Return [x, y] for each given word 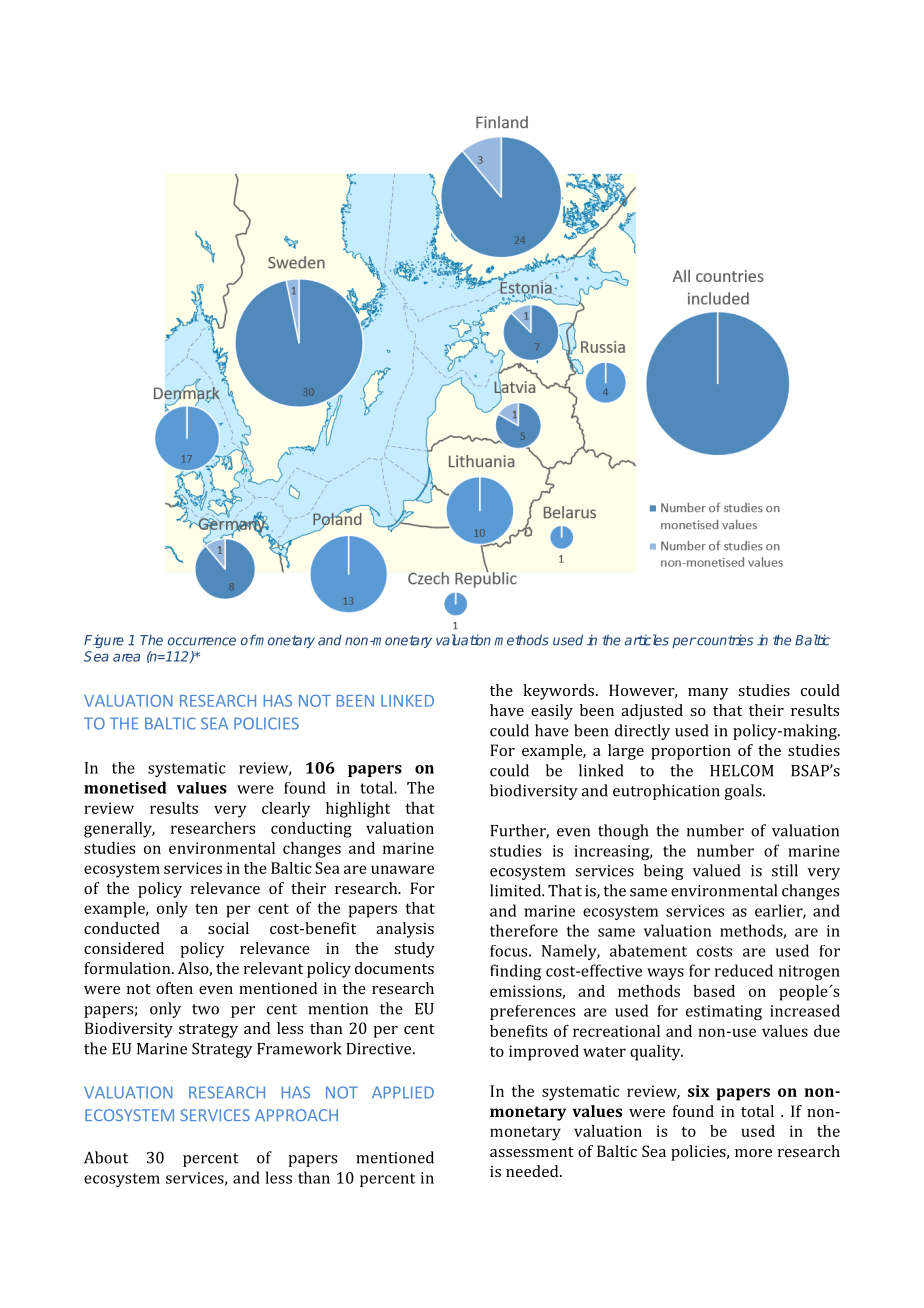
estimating [724, 1012]
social [228, 928]
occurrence [202, 641]
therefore [524, 930]
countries [724, 640]
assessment [532, 1152]
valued [716, 870]
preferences [532, 1012]
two [205, 1009]
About [106, 1157]
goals [744, 792]
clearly [286, 810]
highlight [358, 810]
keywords [560, 692]
